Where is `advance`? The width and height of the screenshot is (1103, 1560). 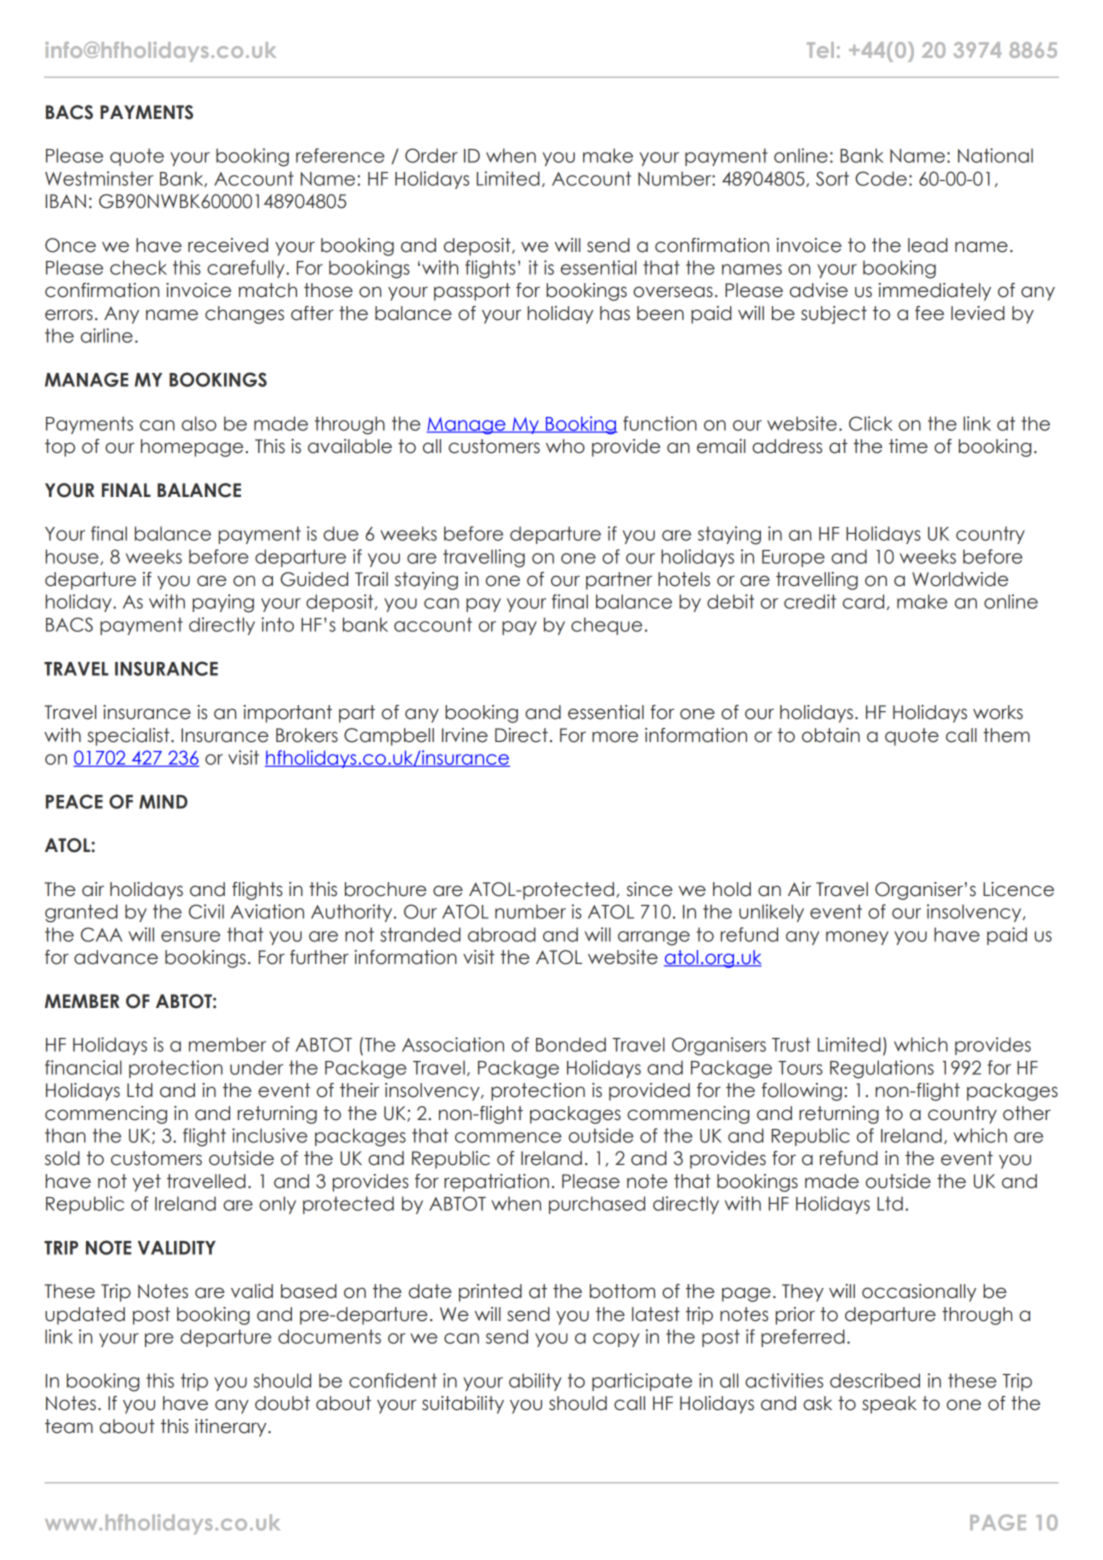 advance is located at coordinates (116, 957).
